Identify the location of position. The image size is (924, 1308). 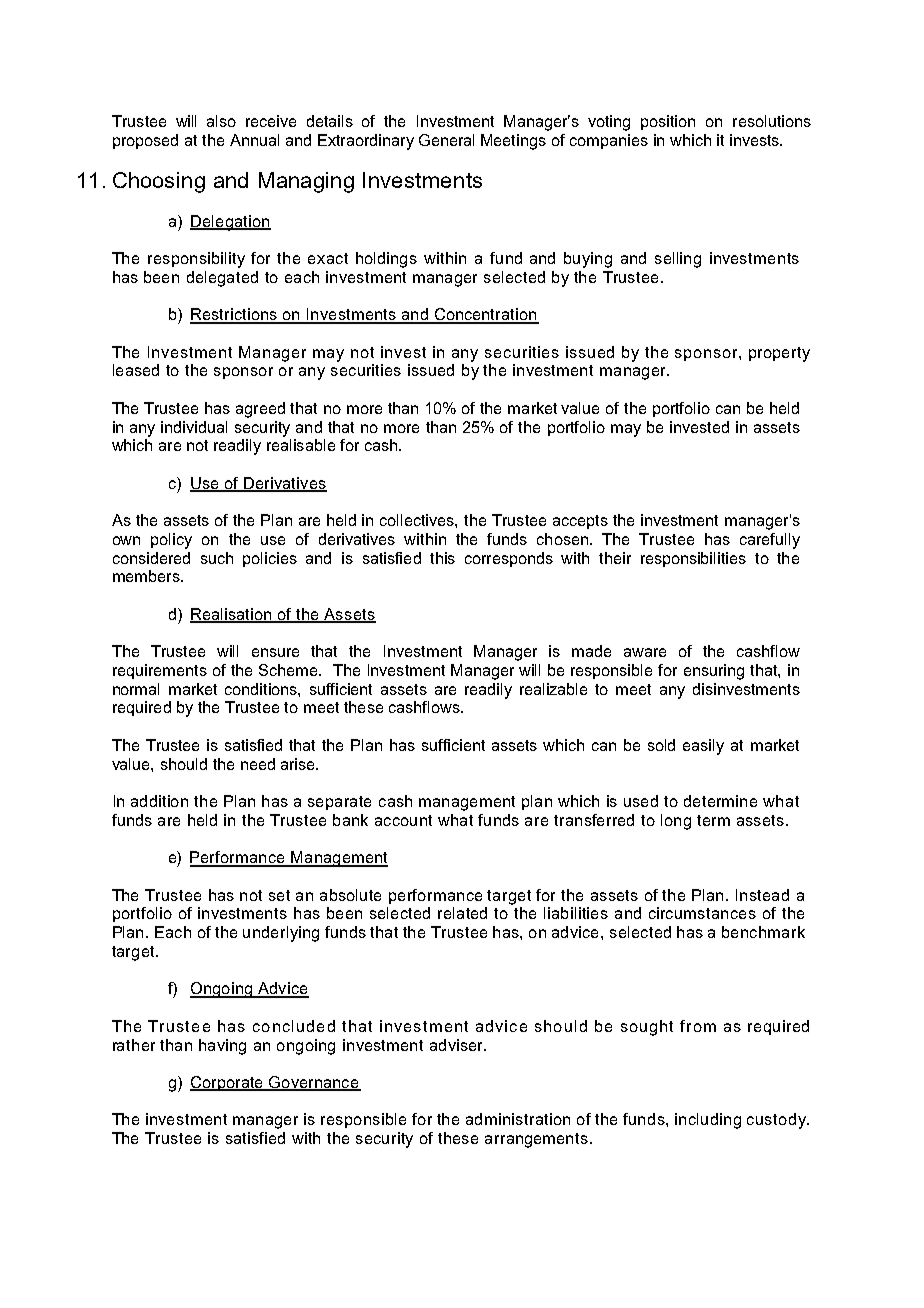
(668, 122).
